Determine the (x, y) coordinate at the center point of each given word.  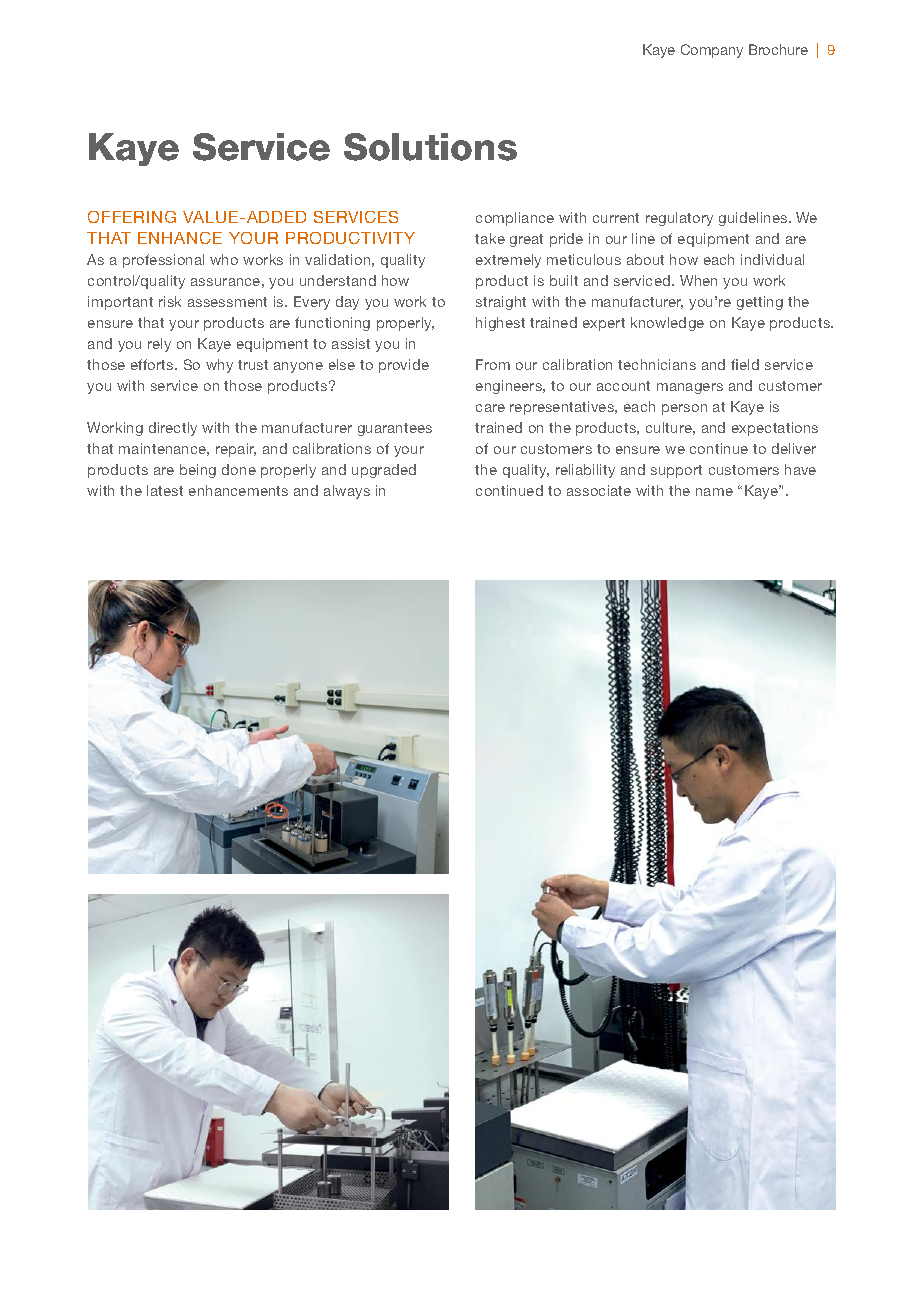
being (198, 471)
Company (712, 51)
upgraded (384, 471)
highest (500, 324)
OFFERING (132, 217)
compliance (515, 219)
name (714, 492)
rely (159, 345)
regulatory (679, 219)
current (616, 218)
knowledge (667, 324)
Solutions (430, 147)
